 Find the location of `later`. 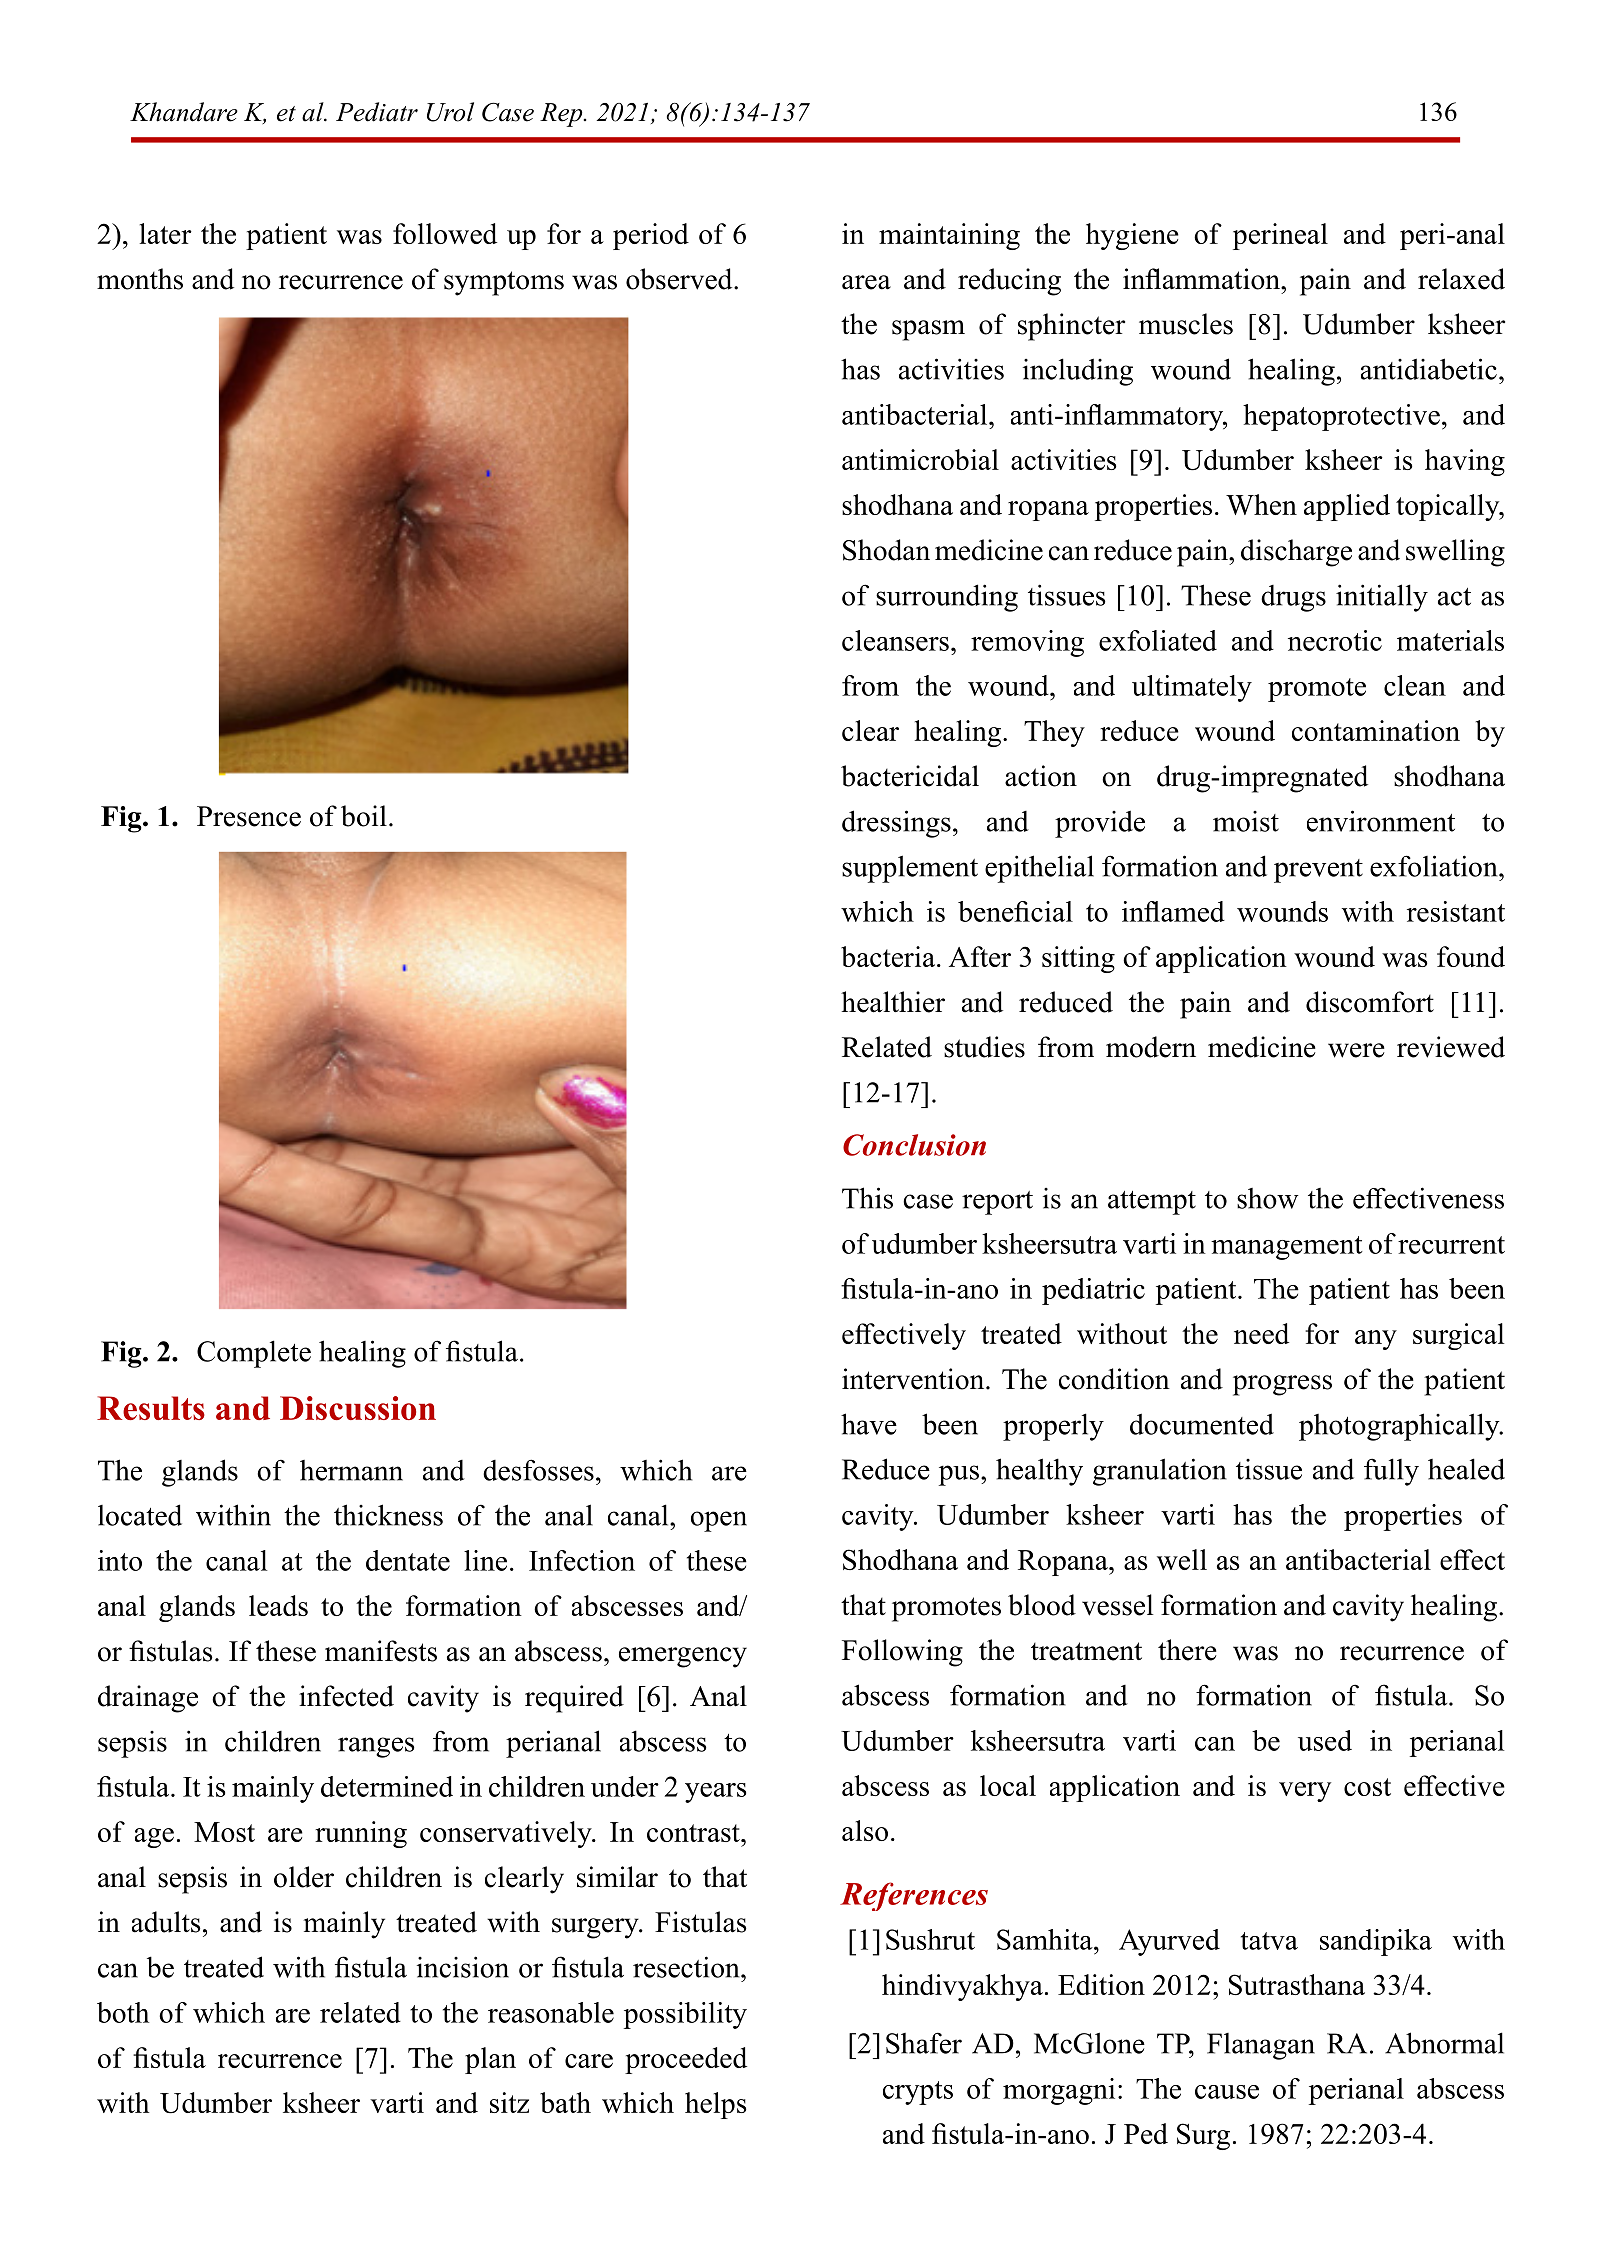

later is located at coordinates (165, 233).
